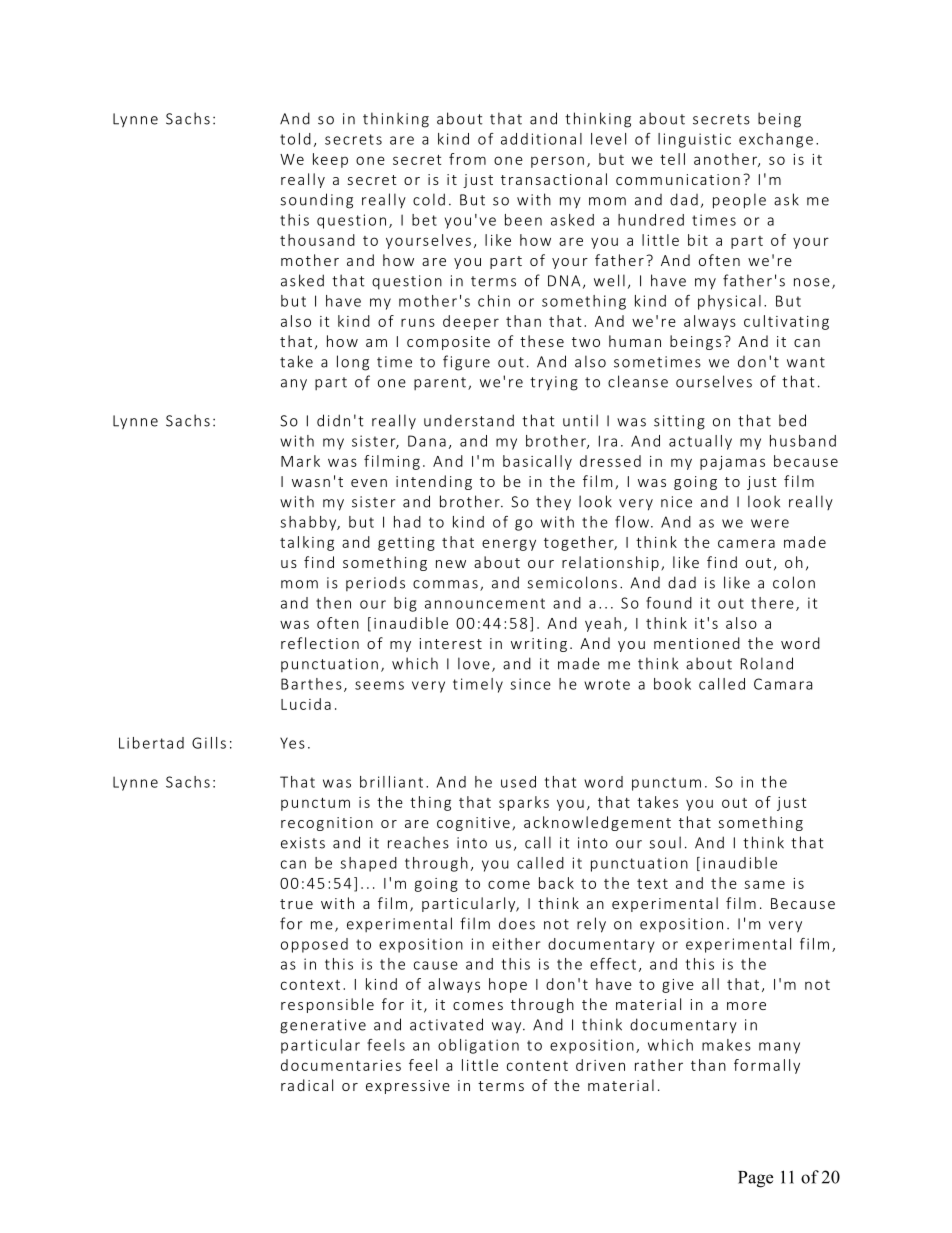 This screenshot has width=952, height=1233. Describe the element at coordinates (726, 160) in the screenshot. I see `another` at that location.
